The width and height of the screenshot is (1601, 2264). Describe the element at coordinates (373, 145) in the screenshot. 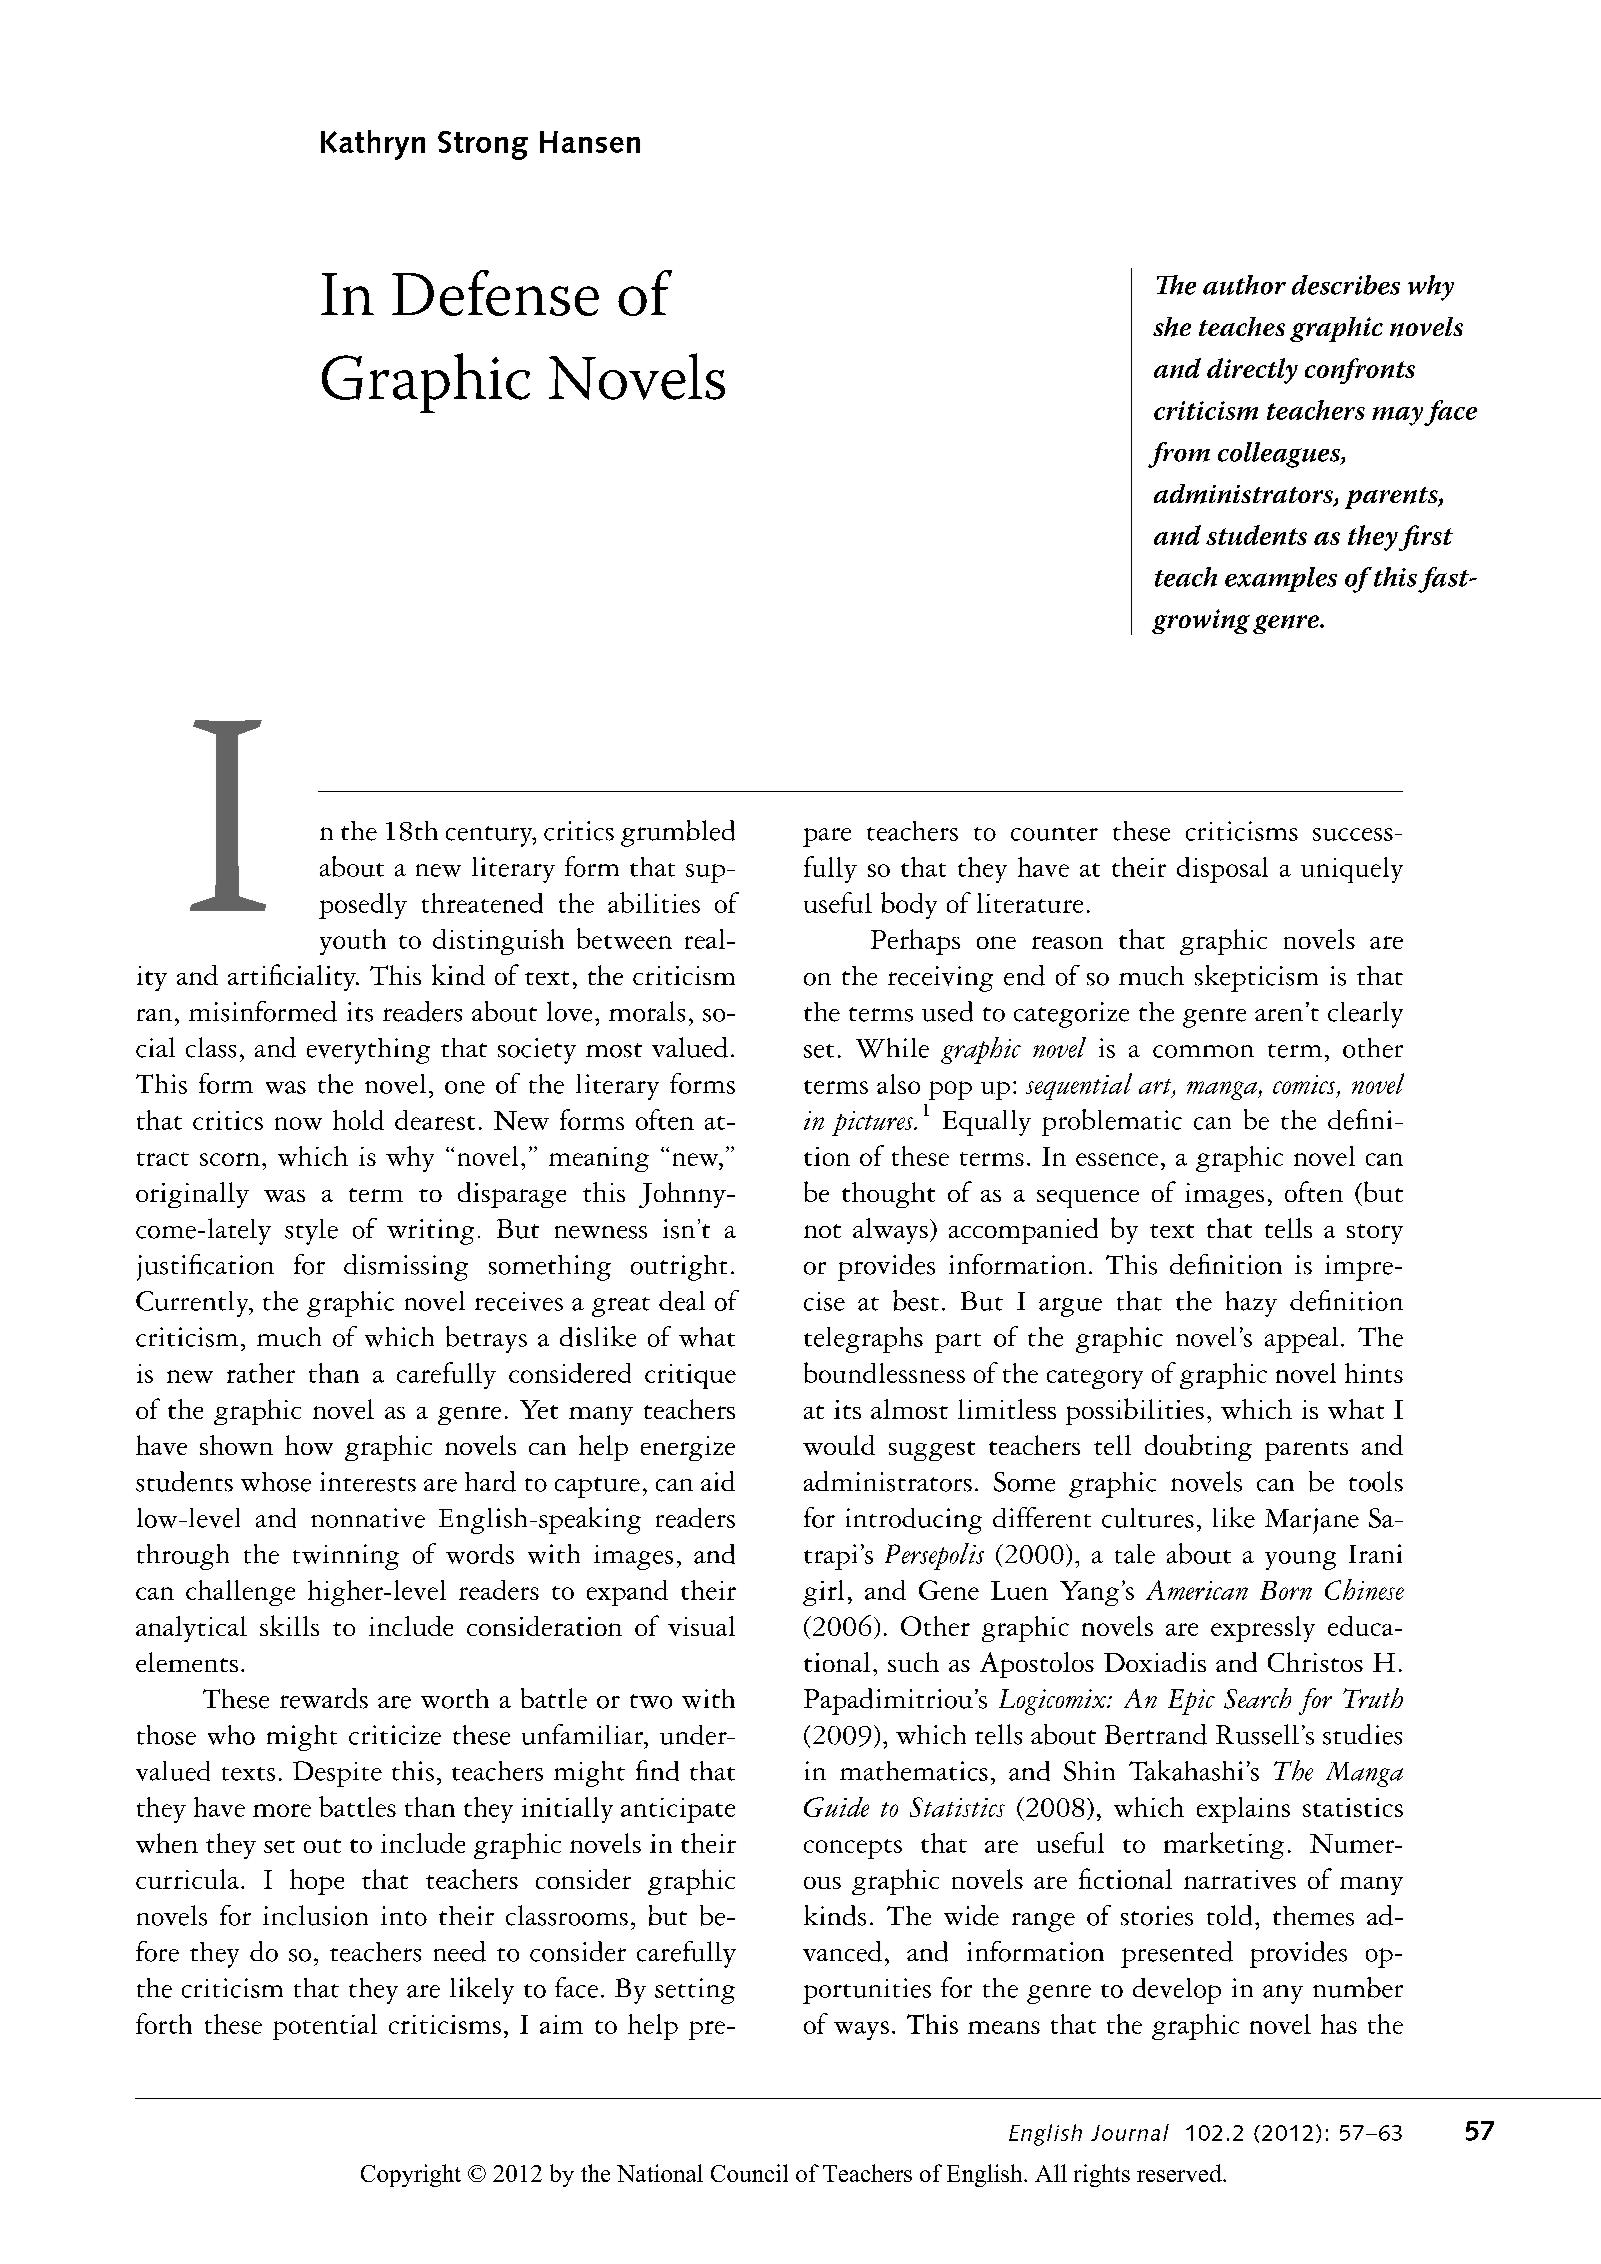

I see `Kathryn` at that location.
